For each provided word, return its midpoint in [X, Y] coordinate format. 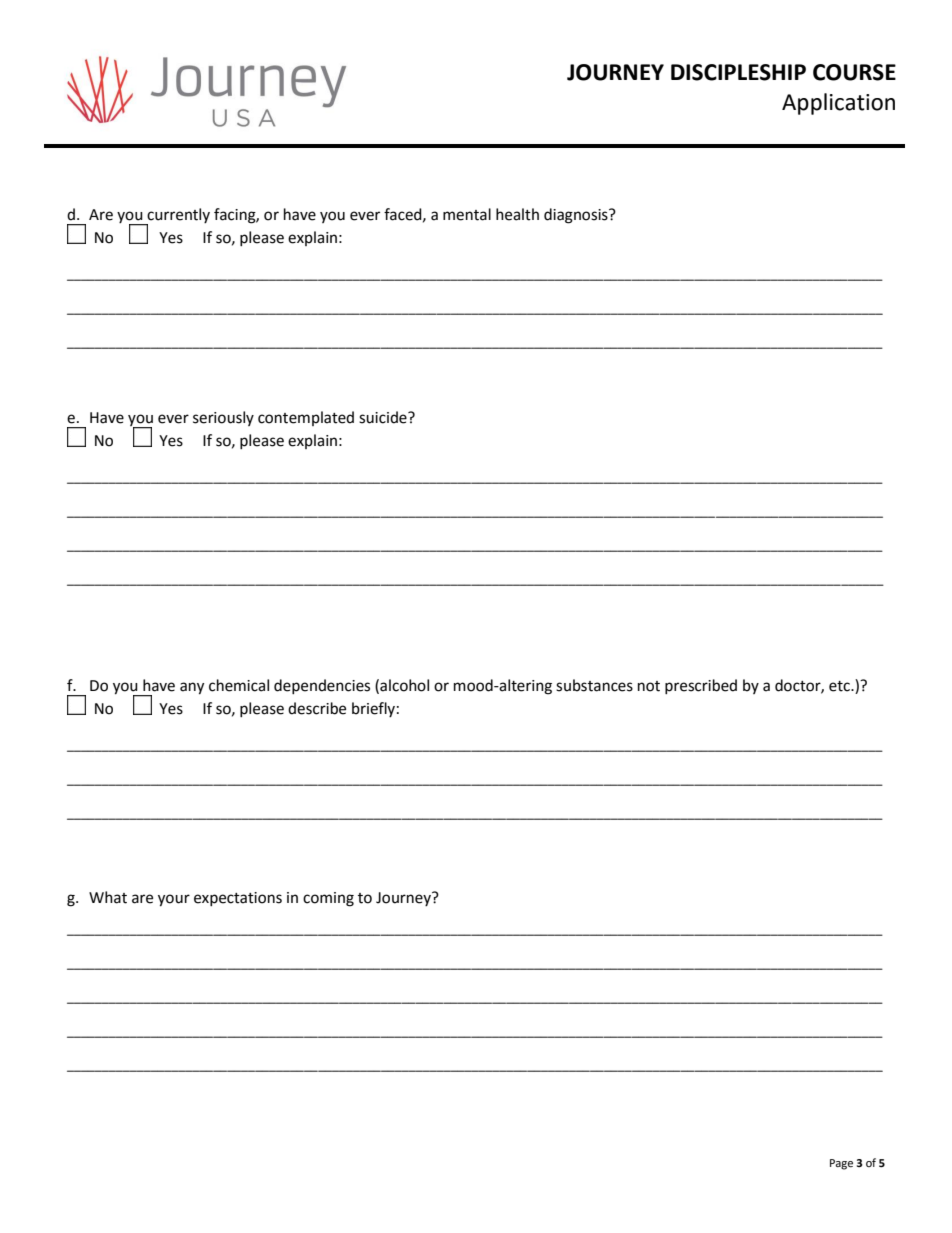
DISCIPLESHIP [738, 72]
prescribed [701, 686]
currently [178, 216]
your [174, 900]
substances [594, 685]
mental [467, 214]
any [192, 688]
